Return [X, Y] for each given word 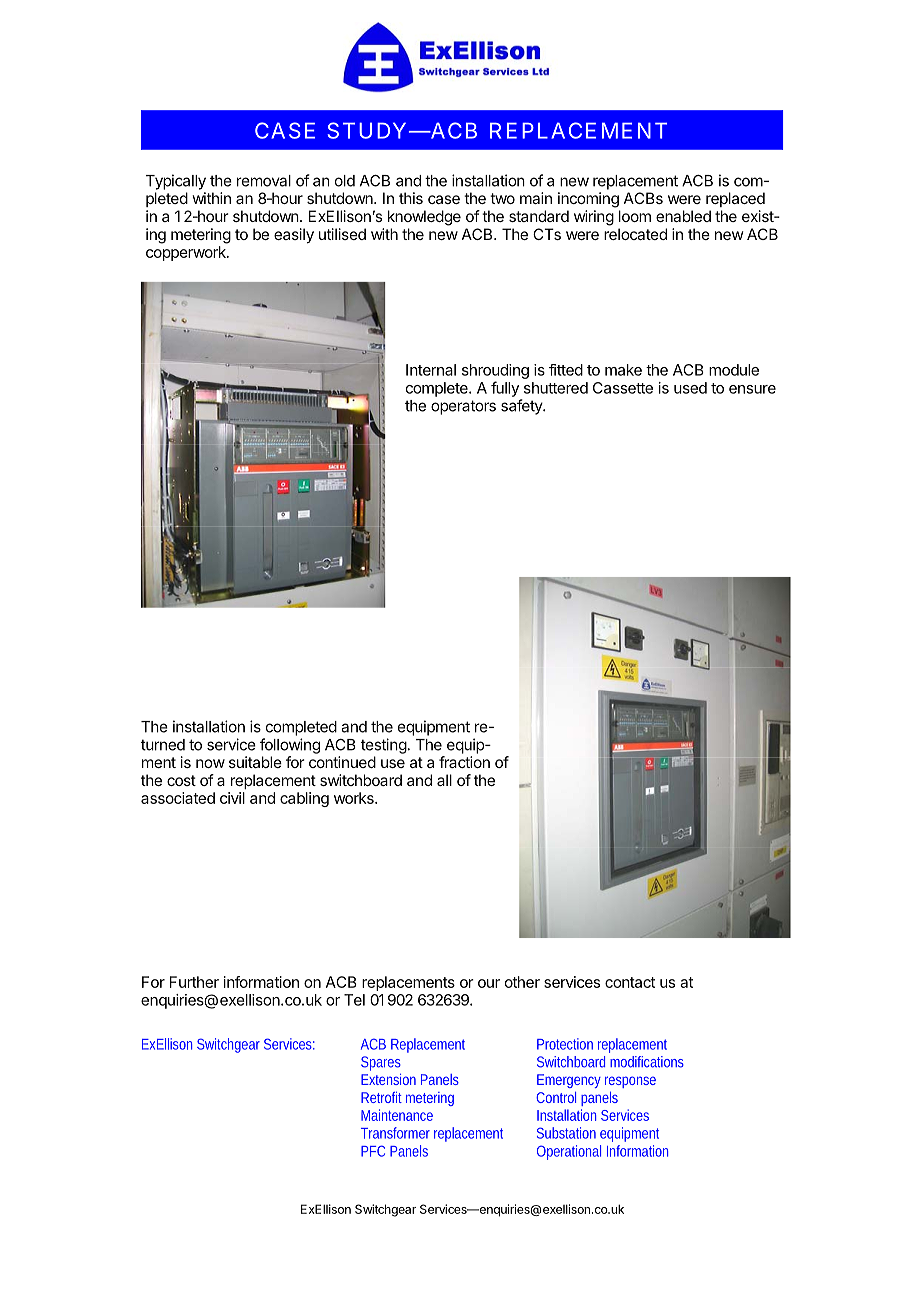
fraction [464, 762]
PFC [373, 1151]
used [690, 388]
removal [264, 181]
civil [232, 798]
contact [630, 982]
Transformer [395, 1133]
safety [522, 407]
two [502, 198]
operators [463, 407]
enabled [683, 216]
